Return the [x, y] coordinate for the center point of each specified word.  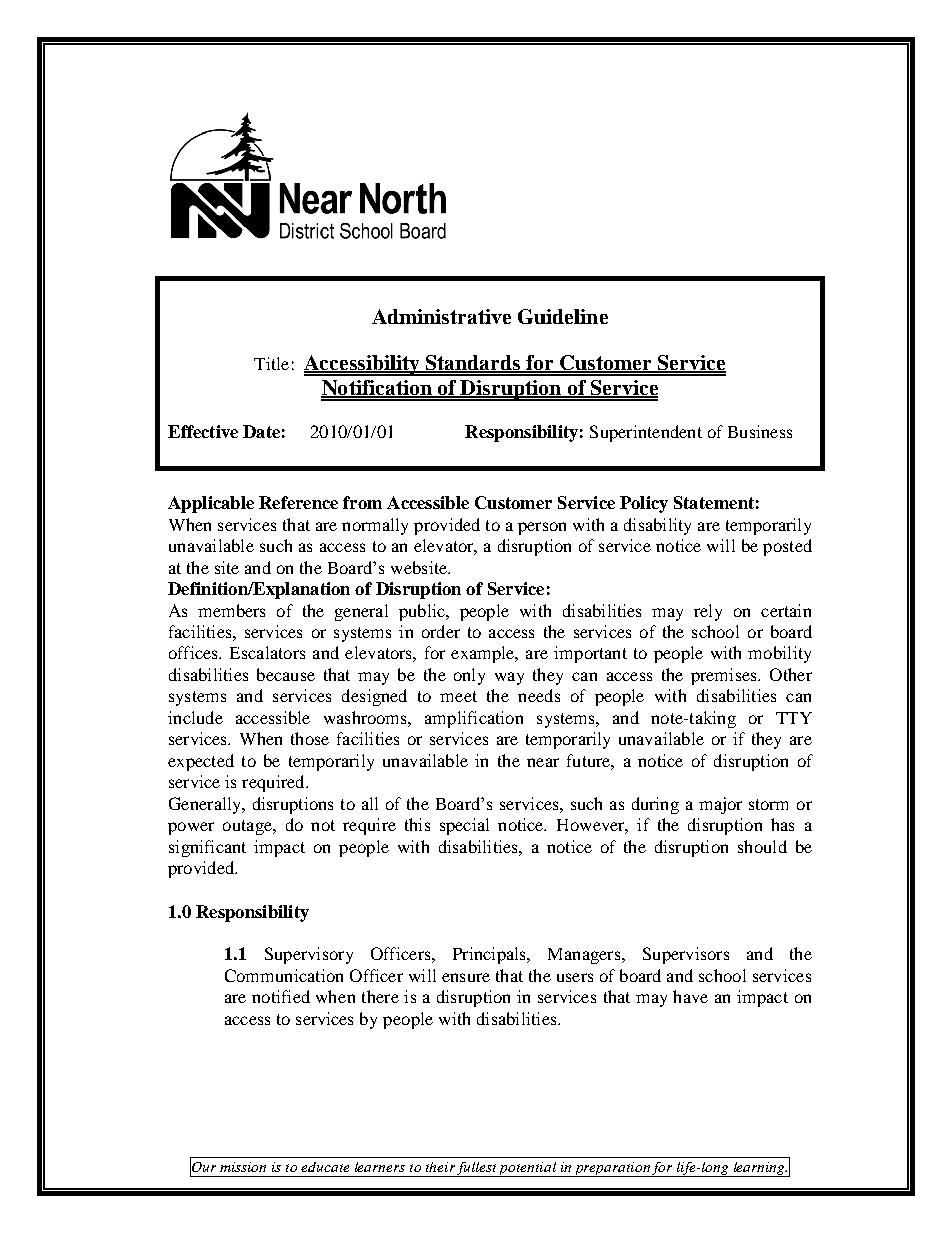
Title [271, 363]
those [310, 738]
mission [243, 1167]
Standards [473, 364]
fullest [477, 1169]
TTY [794, 718]
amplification [474, 719]
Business [760, 431]
